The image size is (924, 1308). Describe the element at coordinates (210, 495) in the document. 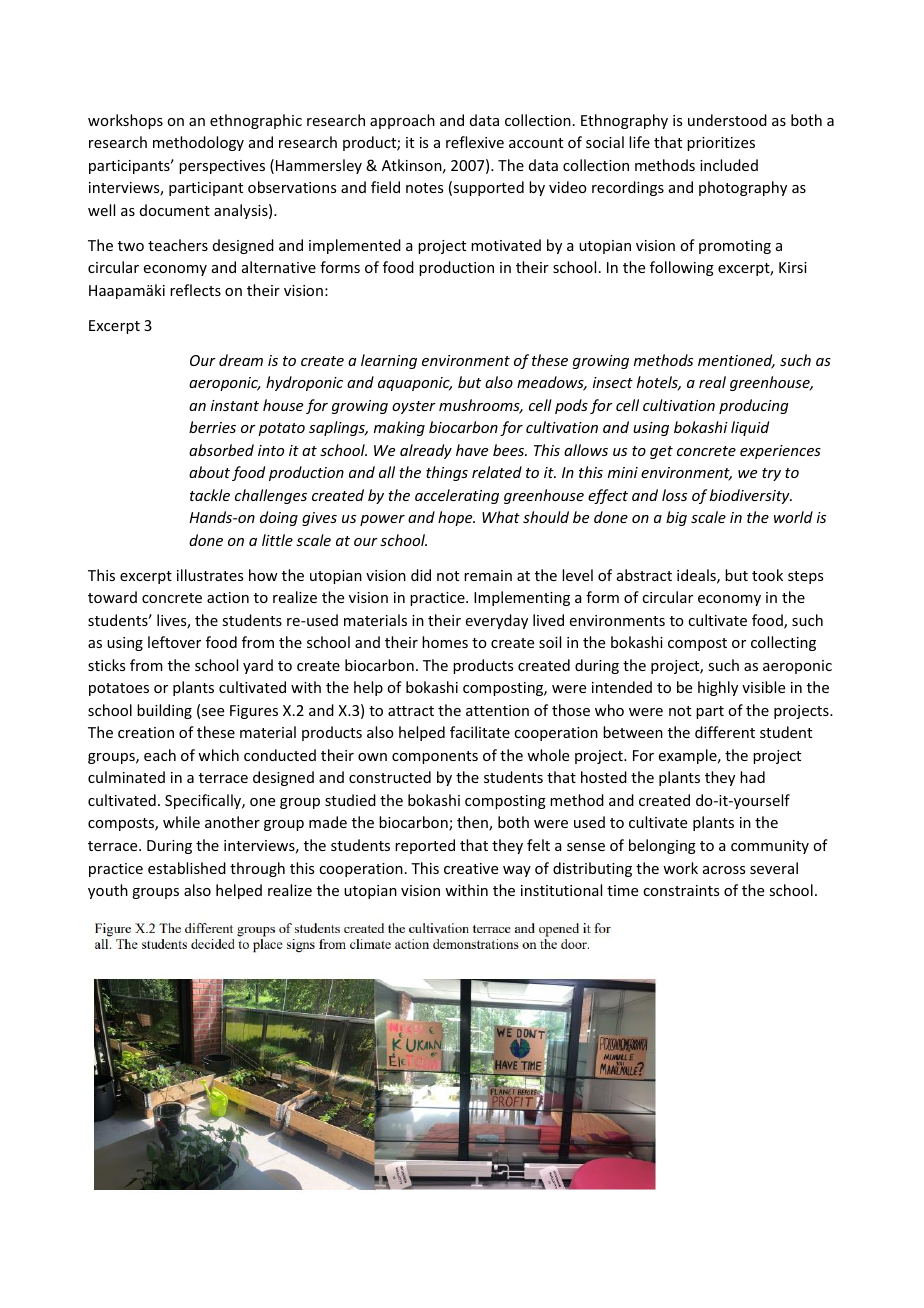

I see `tackle` at that location.
